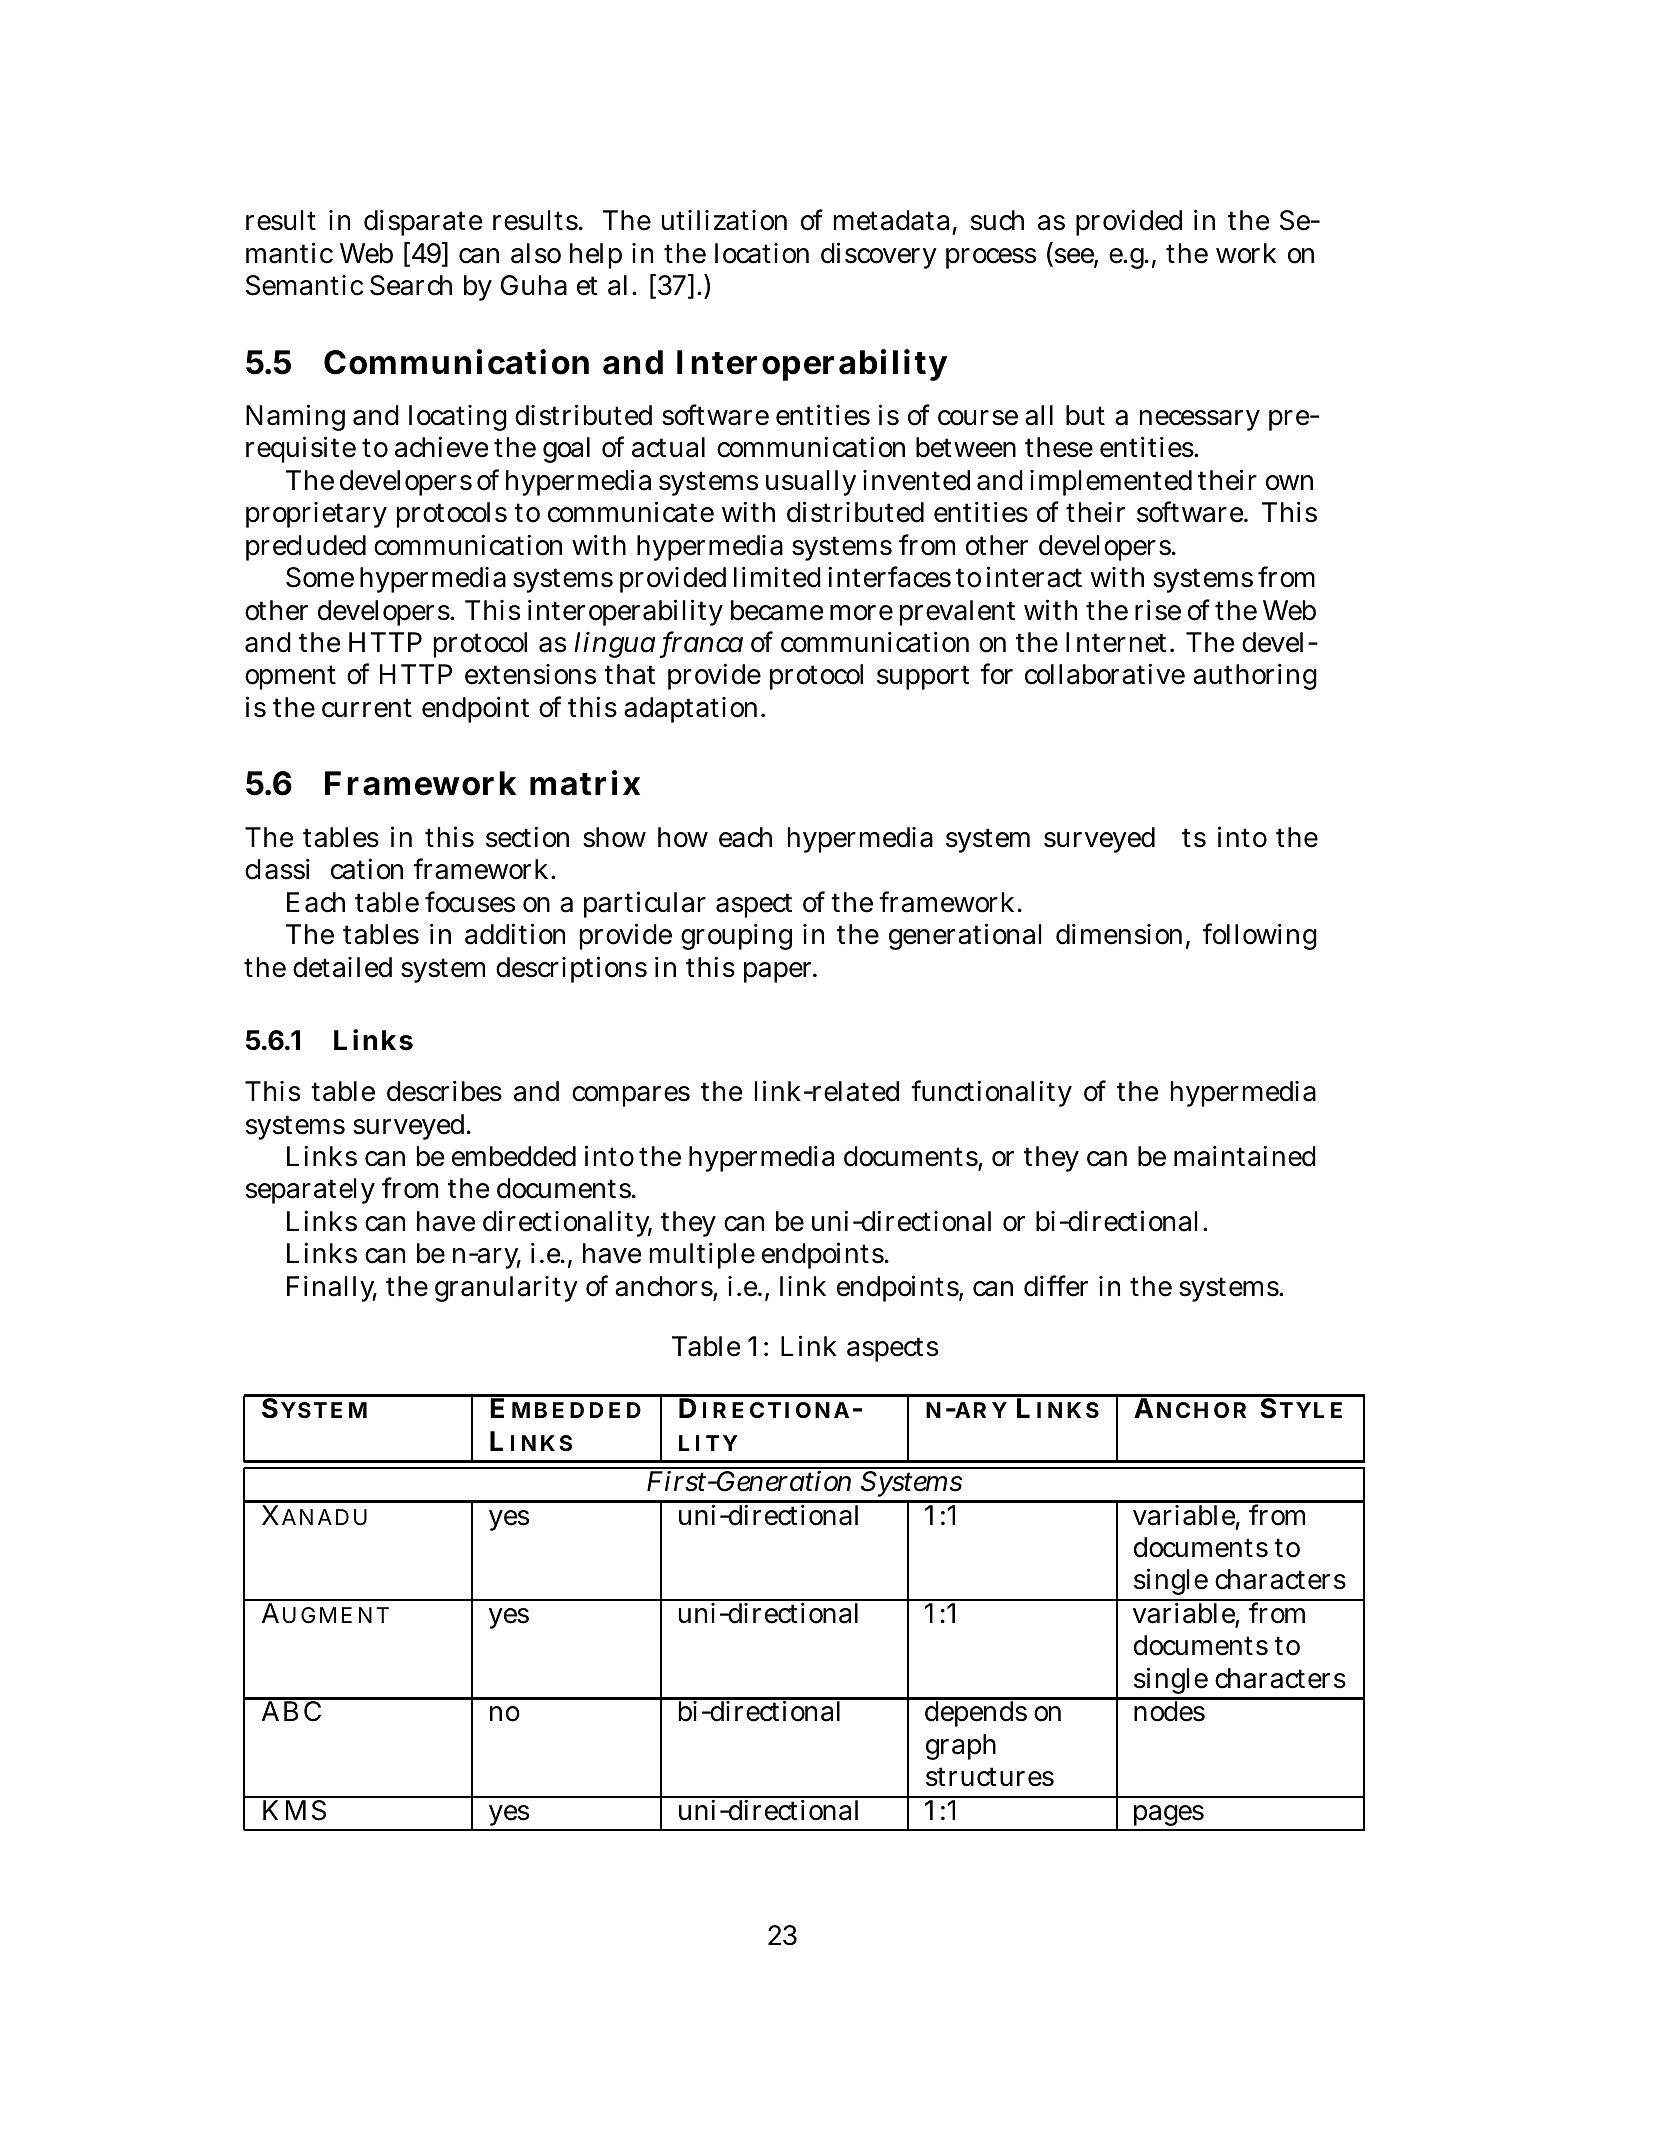 Image resolution: width=1661 pixels, height=2150 pixels. I want to click on differ, so click(1056, 1286).
